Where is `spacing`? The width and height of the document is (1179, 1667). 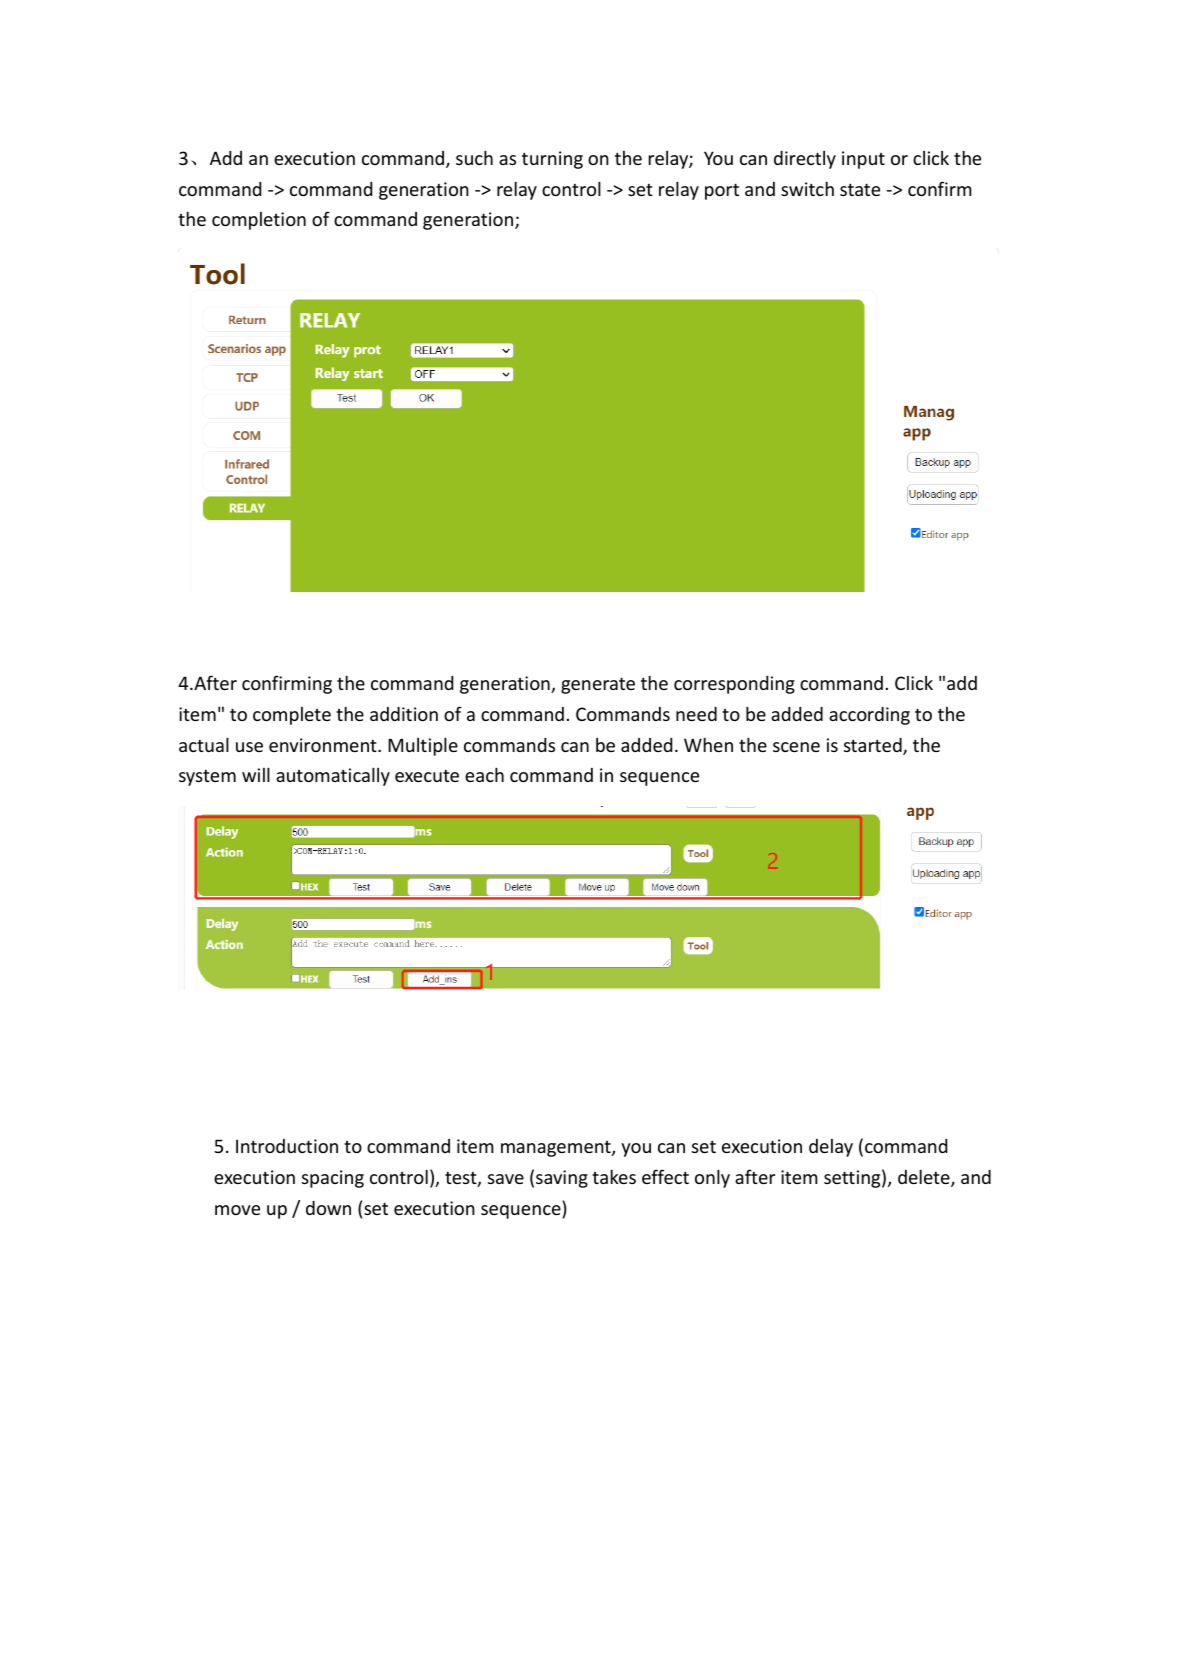
spacing is located at coordinates (333, 1179).
